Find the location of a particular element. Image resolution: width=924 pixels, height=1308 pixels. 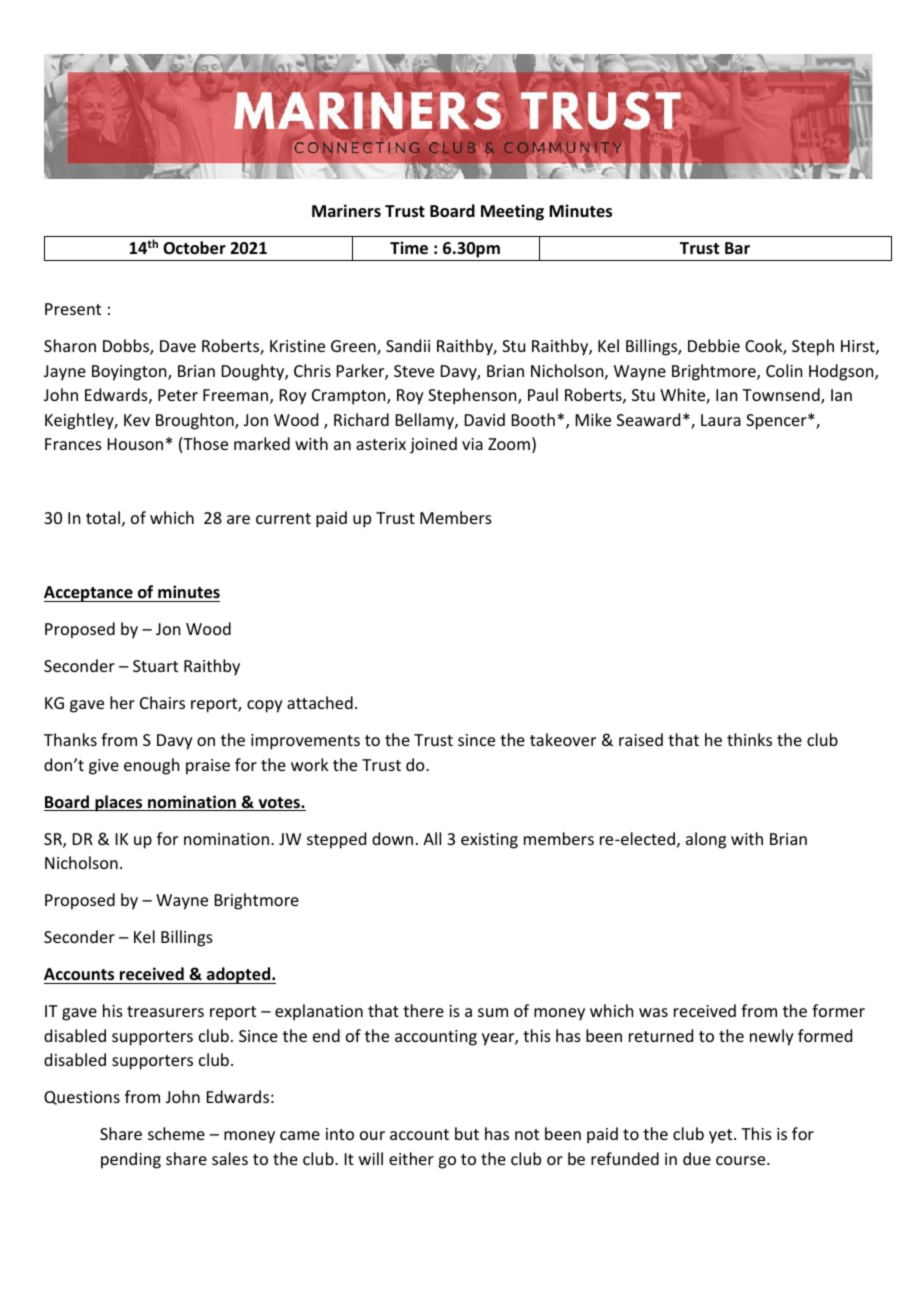

joined is located at coordinates (433, 445).
